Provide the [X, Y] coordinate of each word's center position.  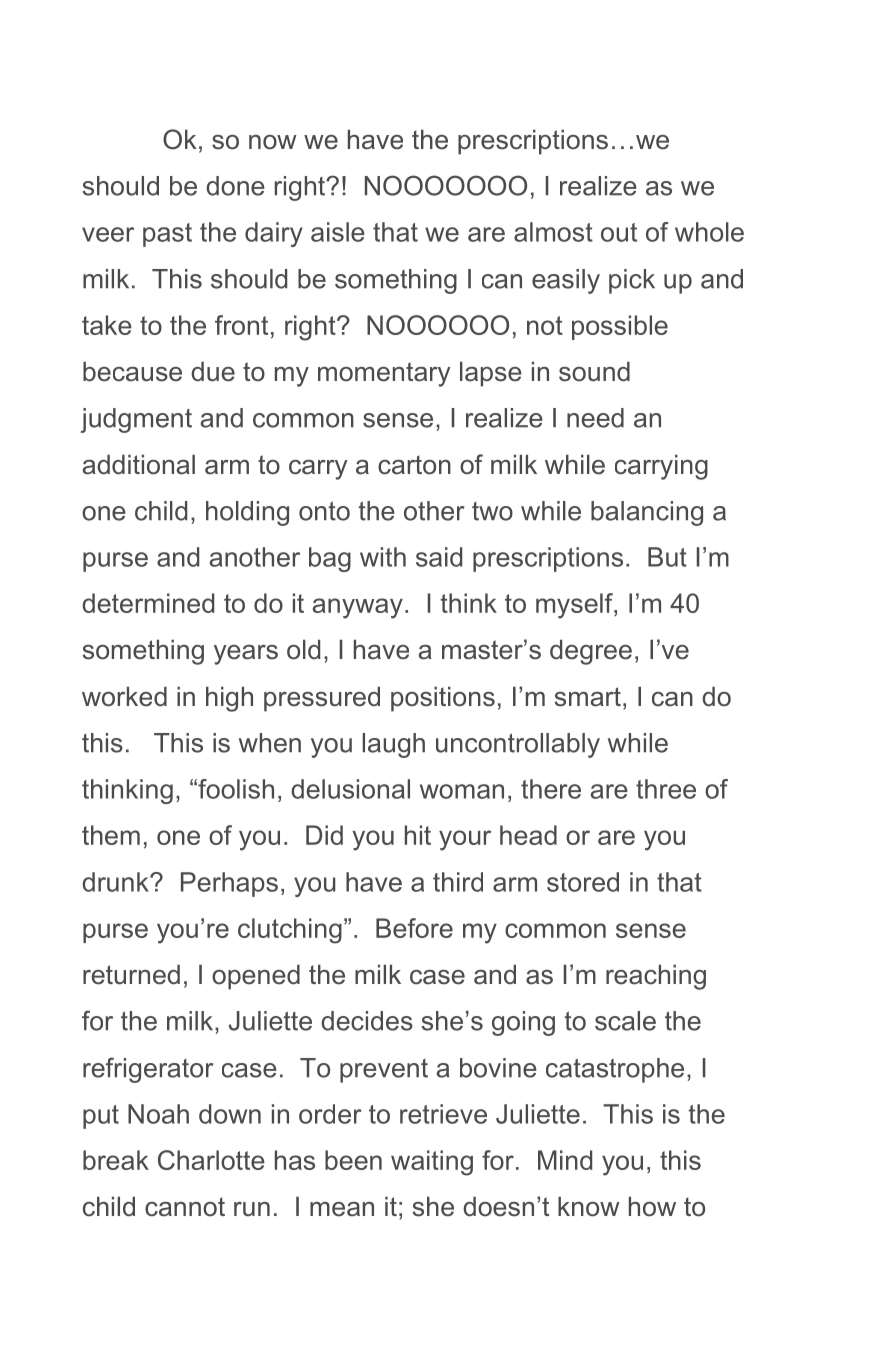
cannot [185, 1207]
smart [588, 697]
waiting [432, 1163]
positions [443, 699]
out [619, 232]
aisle [338, 232]
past [167, 235]
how [652, 1207]
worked [124, 697]
